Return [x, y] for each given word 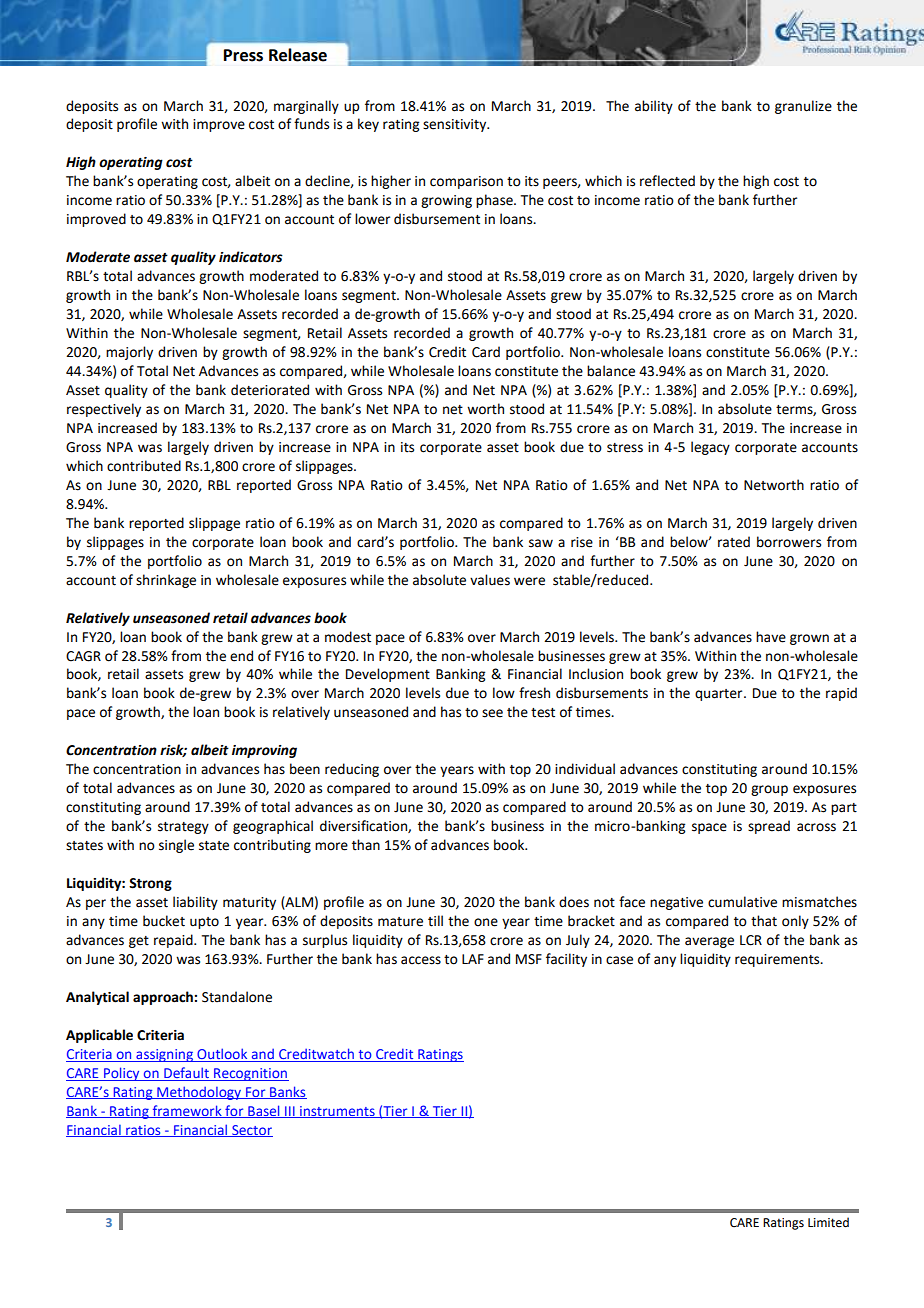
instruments [337, 1112]
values [490, 580]
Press [243, 55]
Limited [828, 1222]
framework [187, 1111]
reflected [667, 181]
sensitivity [456, 125]
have [771, 637]
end [241, 656]
